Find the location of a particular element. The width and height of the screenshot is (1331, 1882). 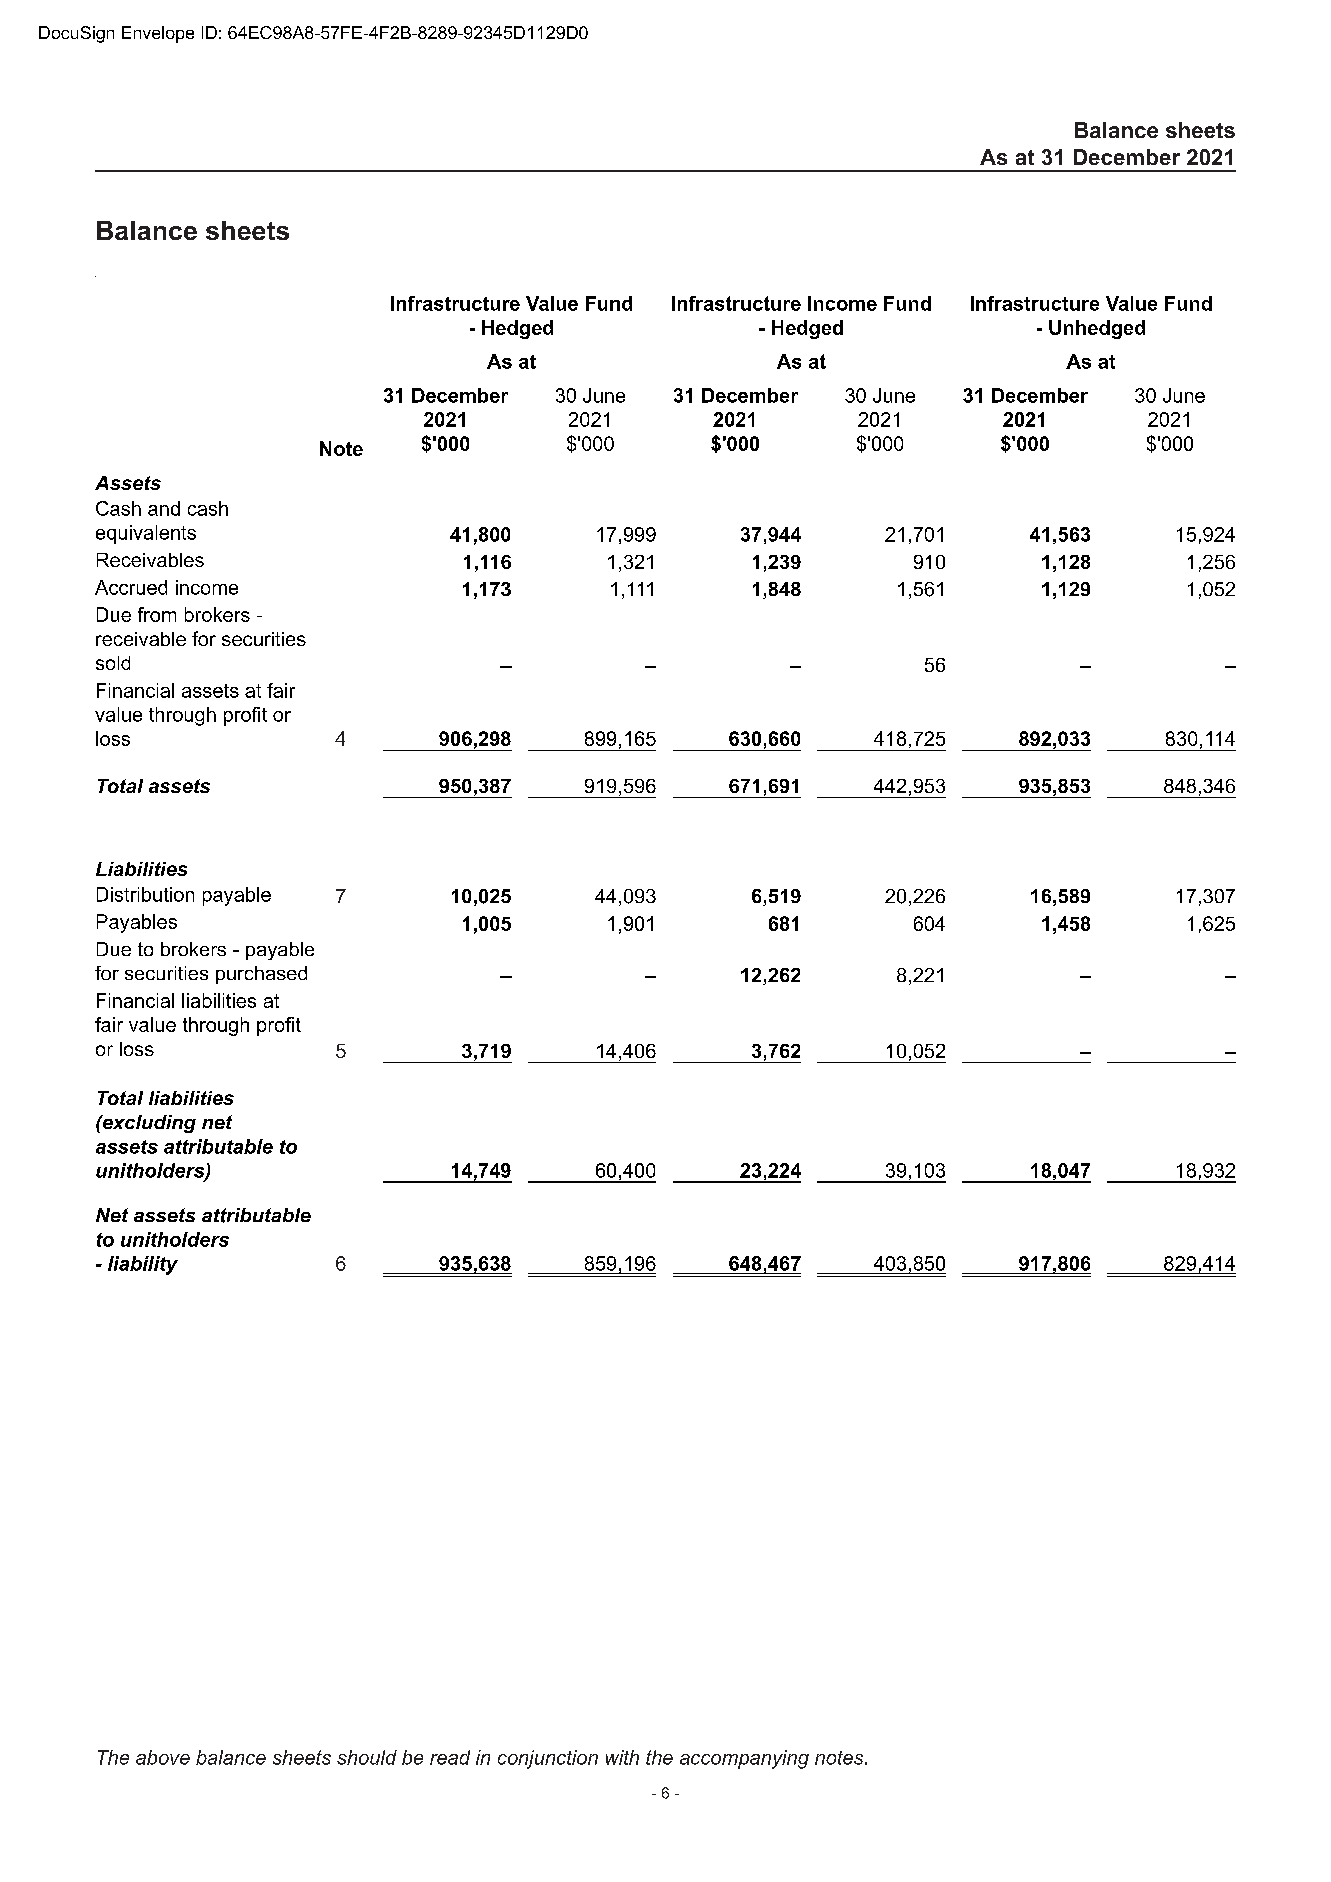

Distribution is located at coordinates (145, 894).
